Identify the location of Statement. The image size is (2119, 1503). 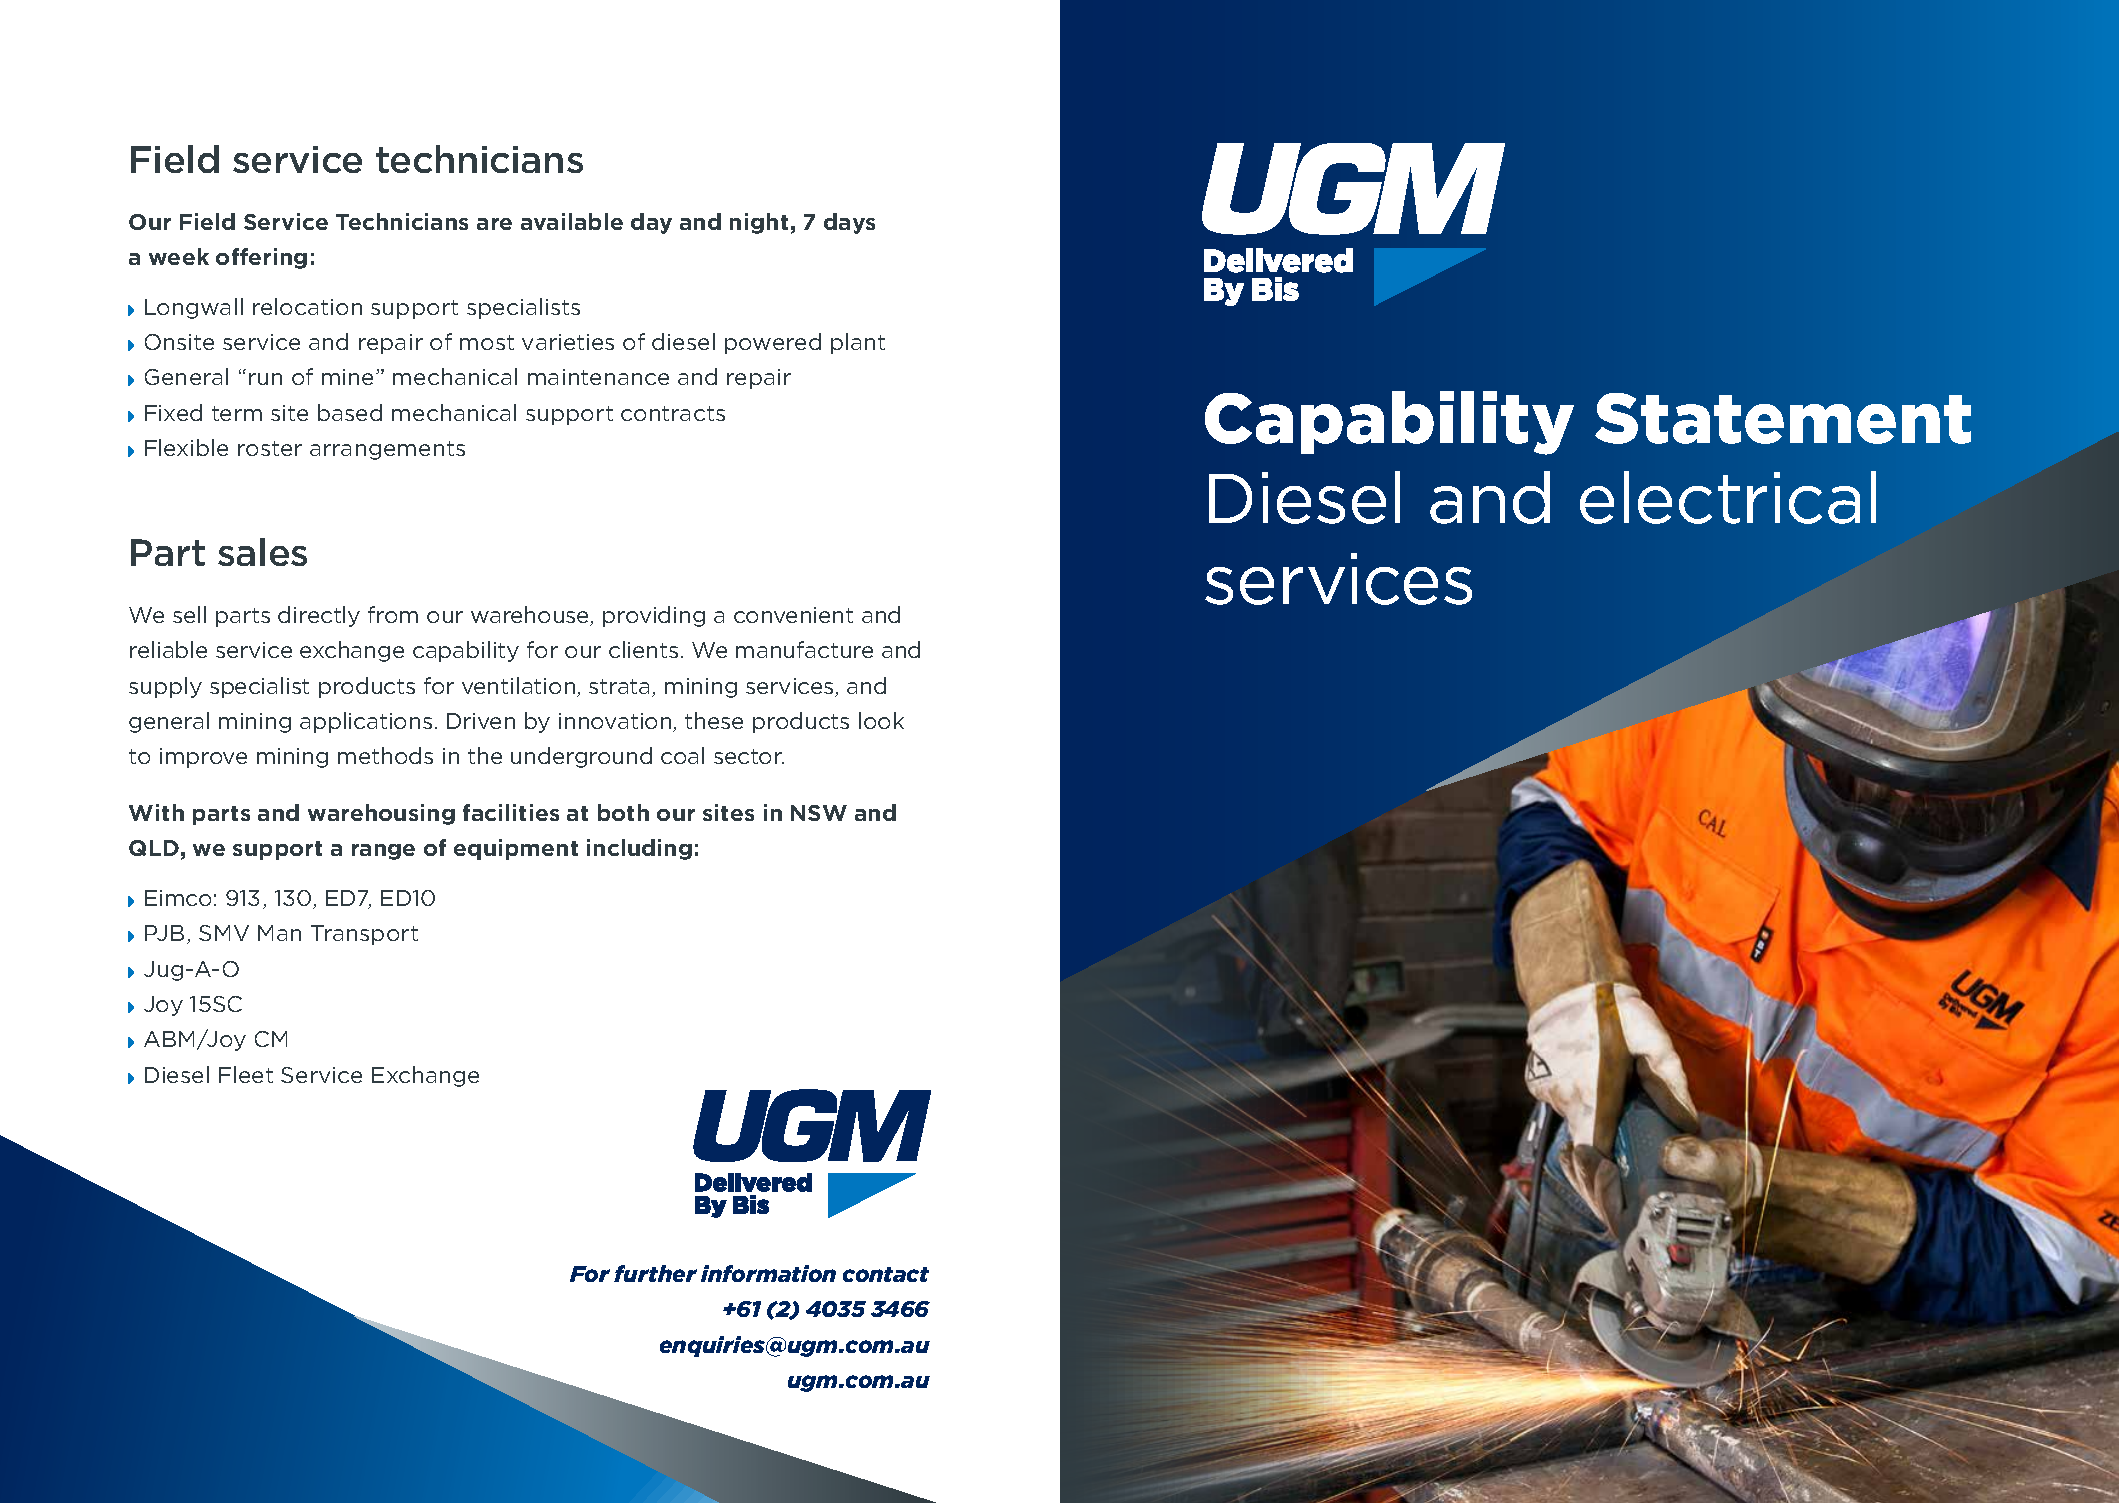
(1783, 418).
